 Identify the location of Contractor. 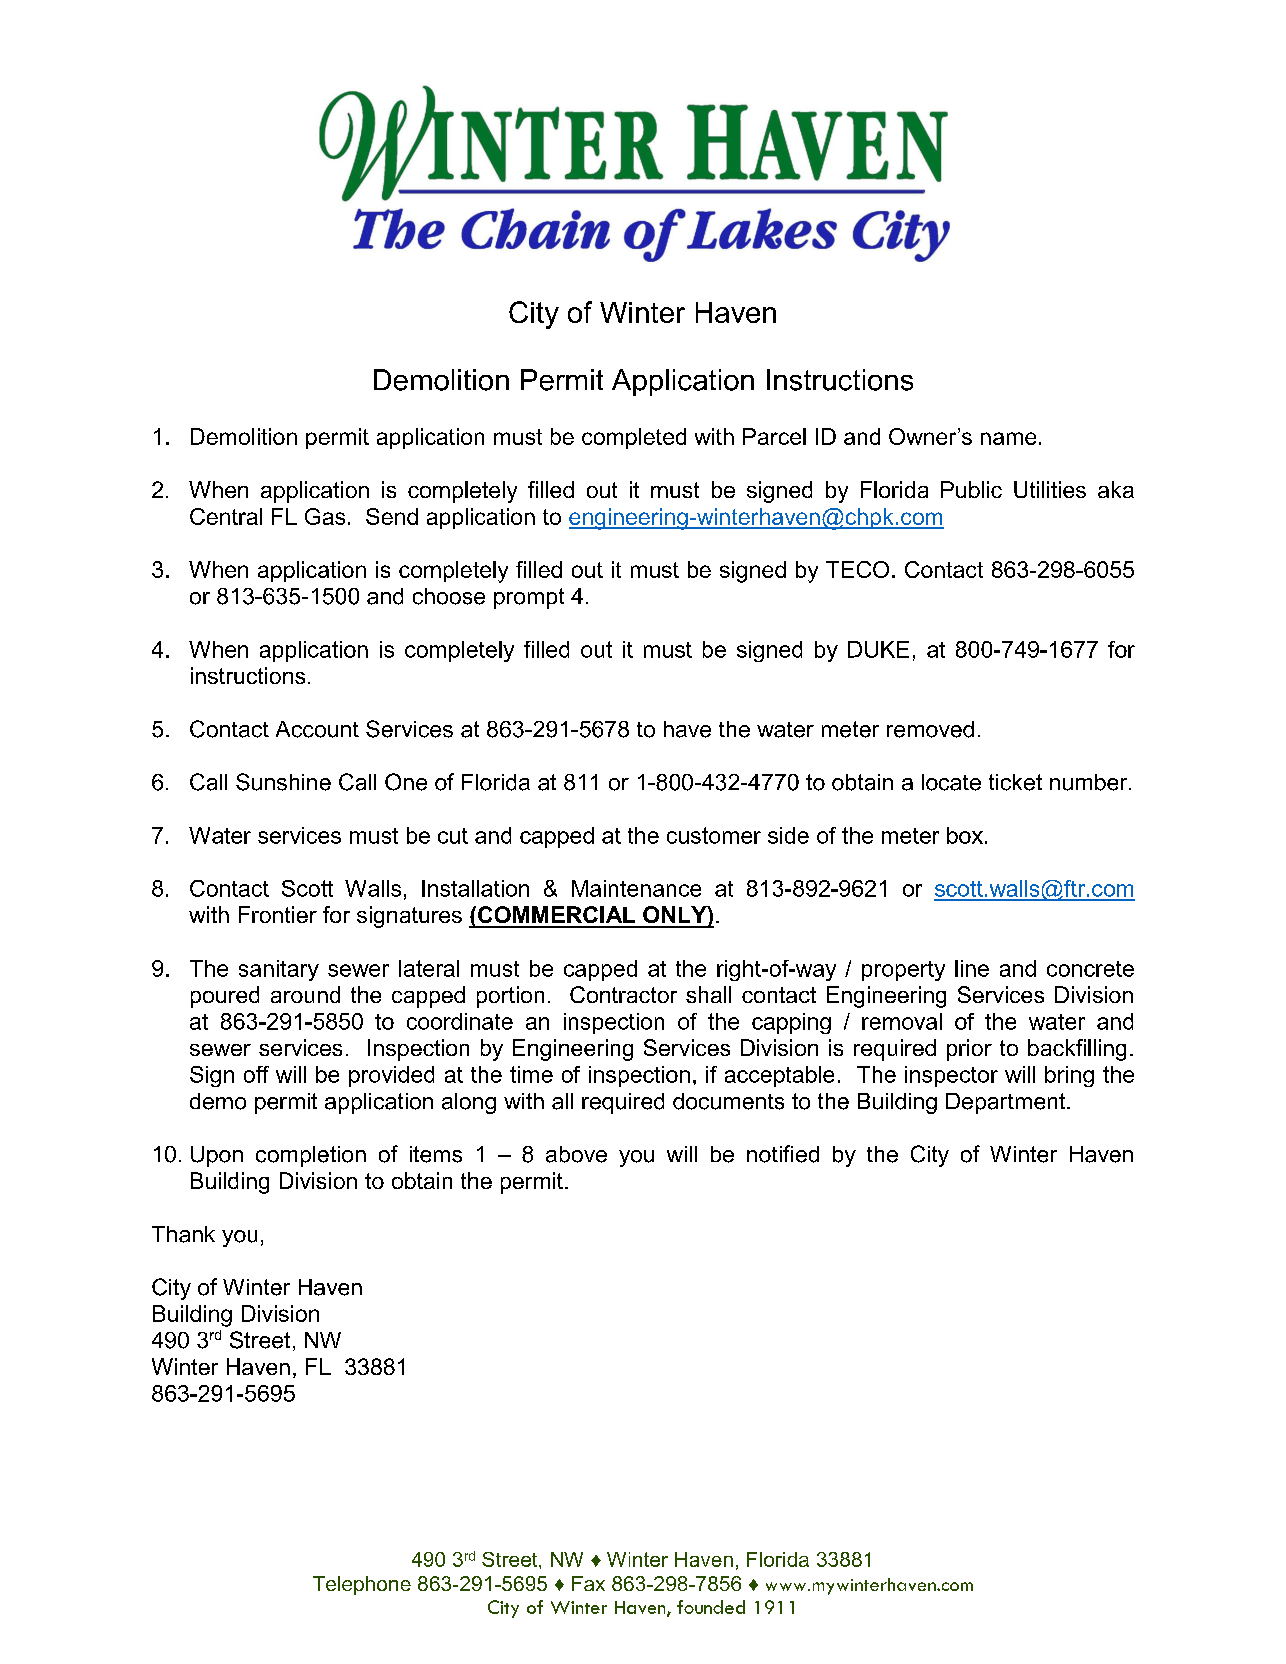
(623, 994).
